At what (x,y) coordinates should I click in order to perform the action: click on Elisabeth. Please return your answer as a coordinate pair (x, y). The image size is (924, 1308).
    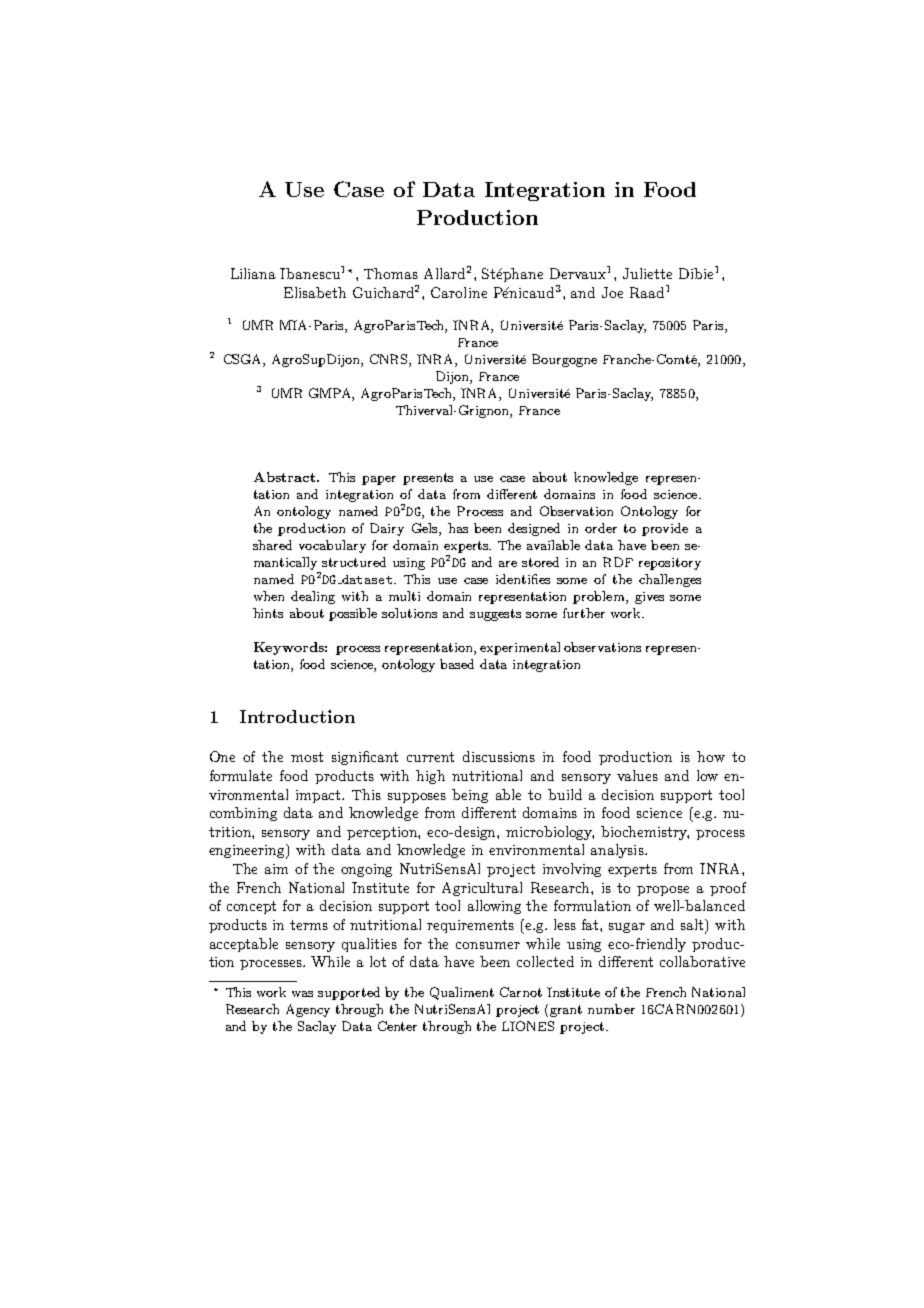
    Looking at the image, I should click on (315, 292).
